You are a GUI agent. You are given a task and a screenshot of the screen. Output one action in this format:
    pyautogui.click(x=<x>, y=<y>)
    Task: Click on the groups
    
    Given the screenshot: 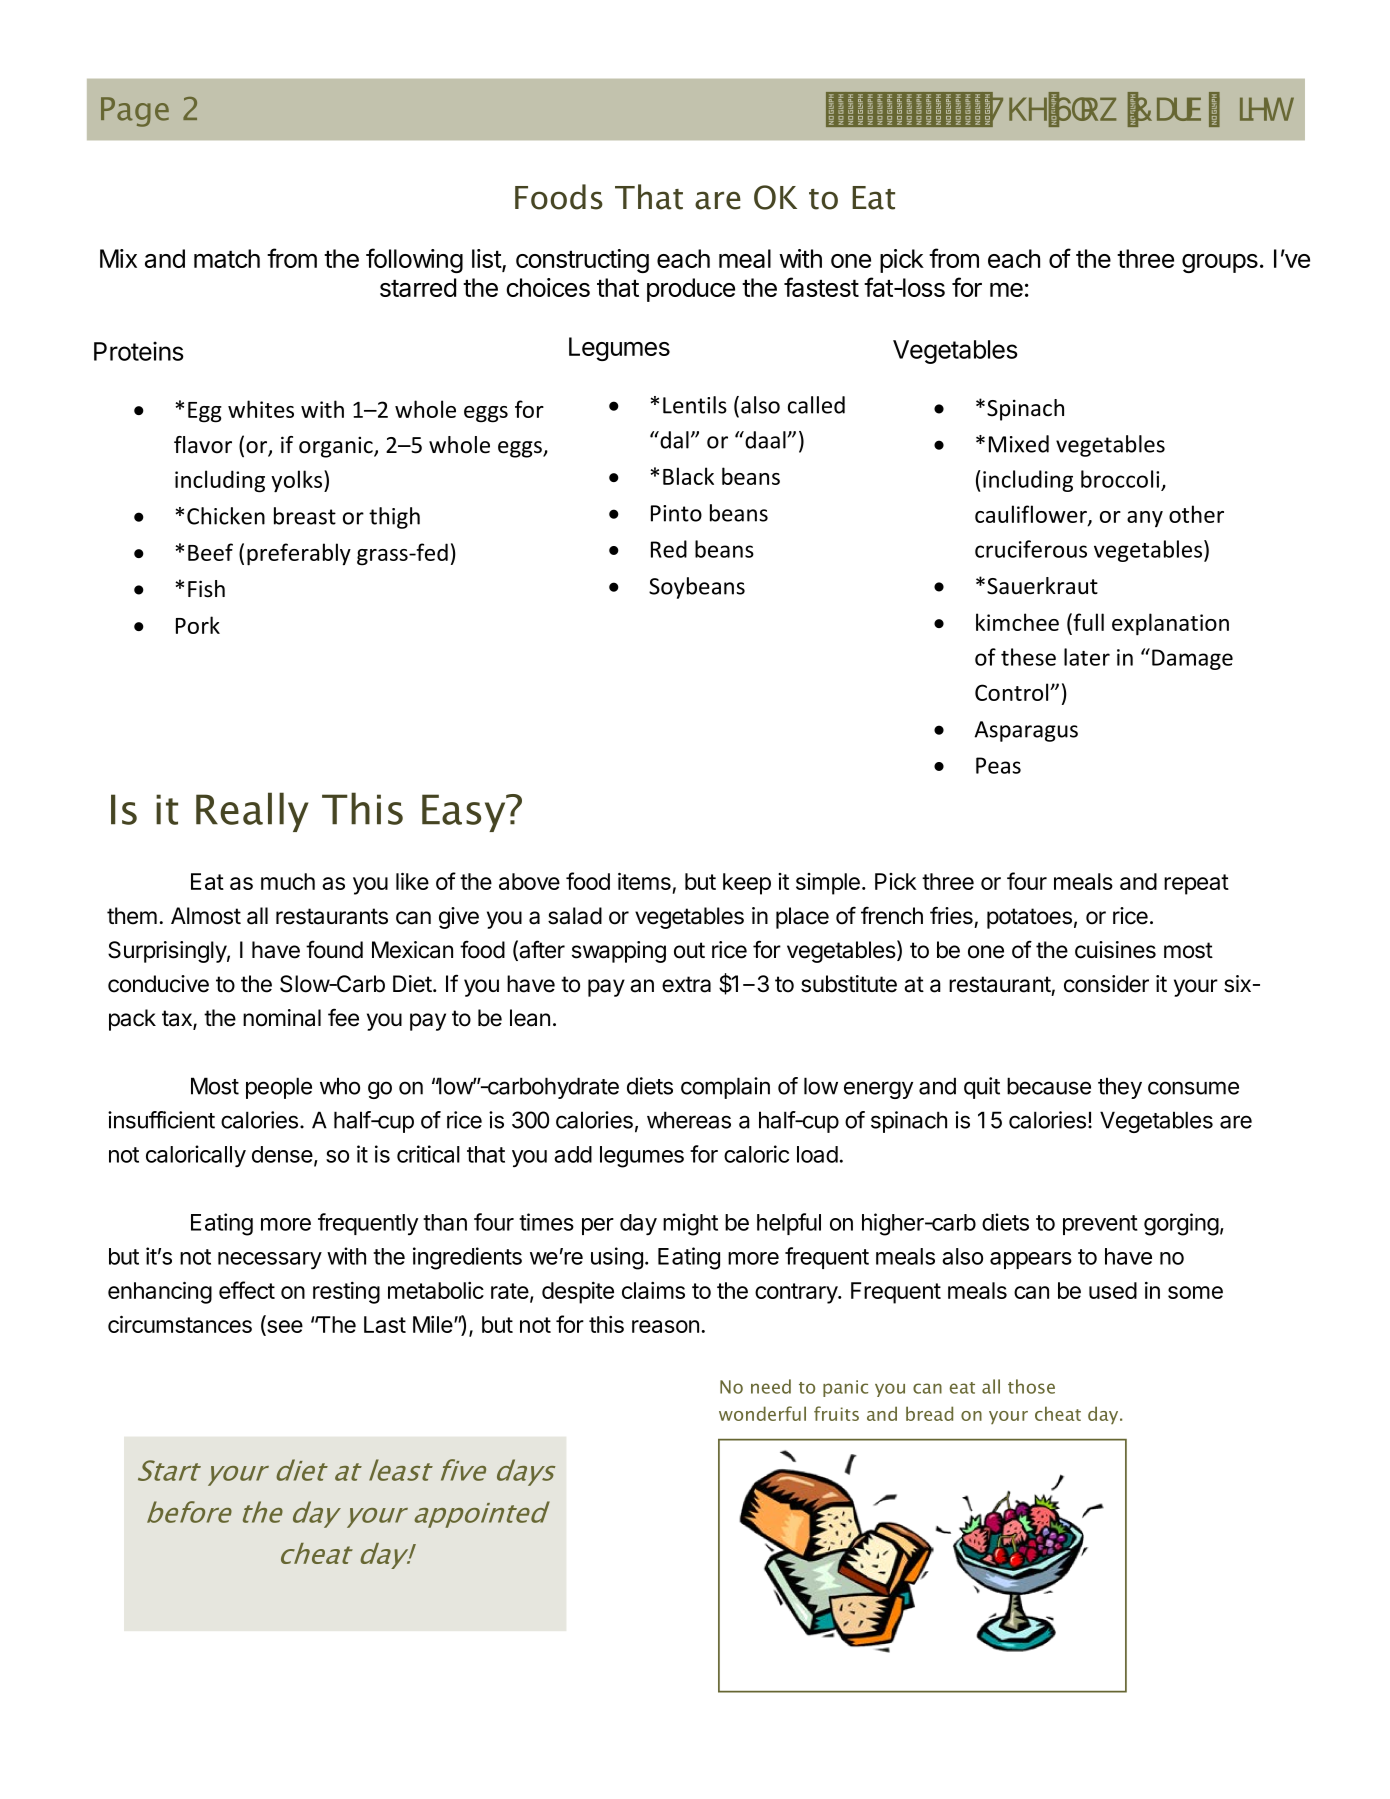 What is the action you would take?
    pyautogui.click(x=1220, y=263)
